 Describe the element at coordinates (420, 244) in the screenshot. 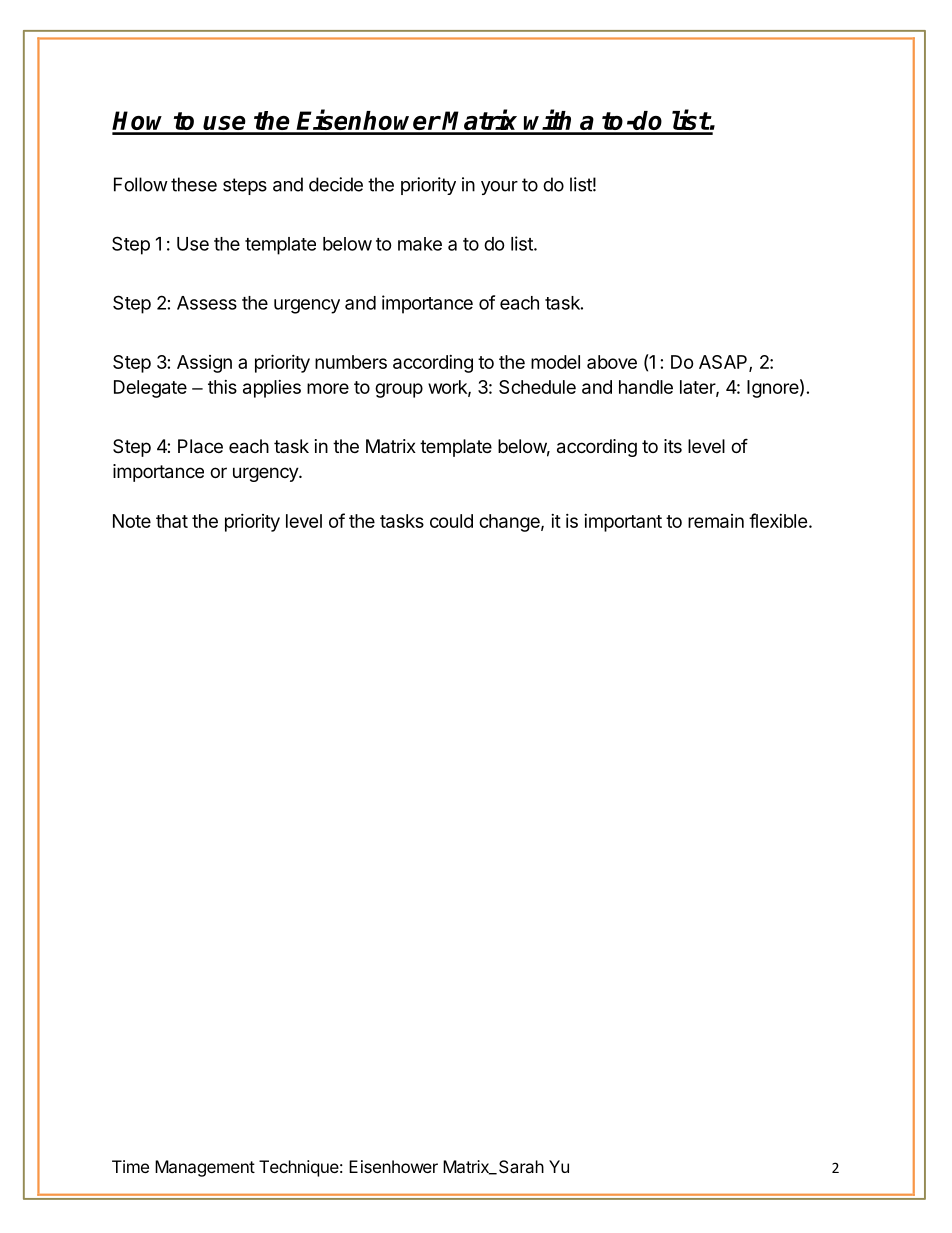

I see `make` at that location.
